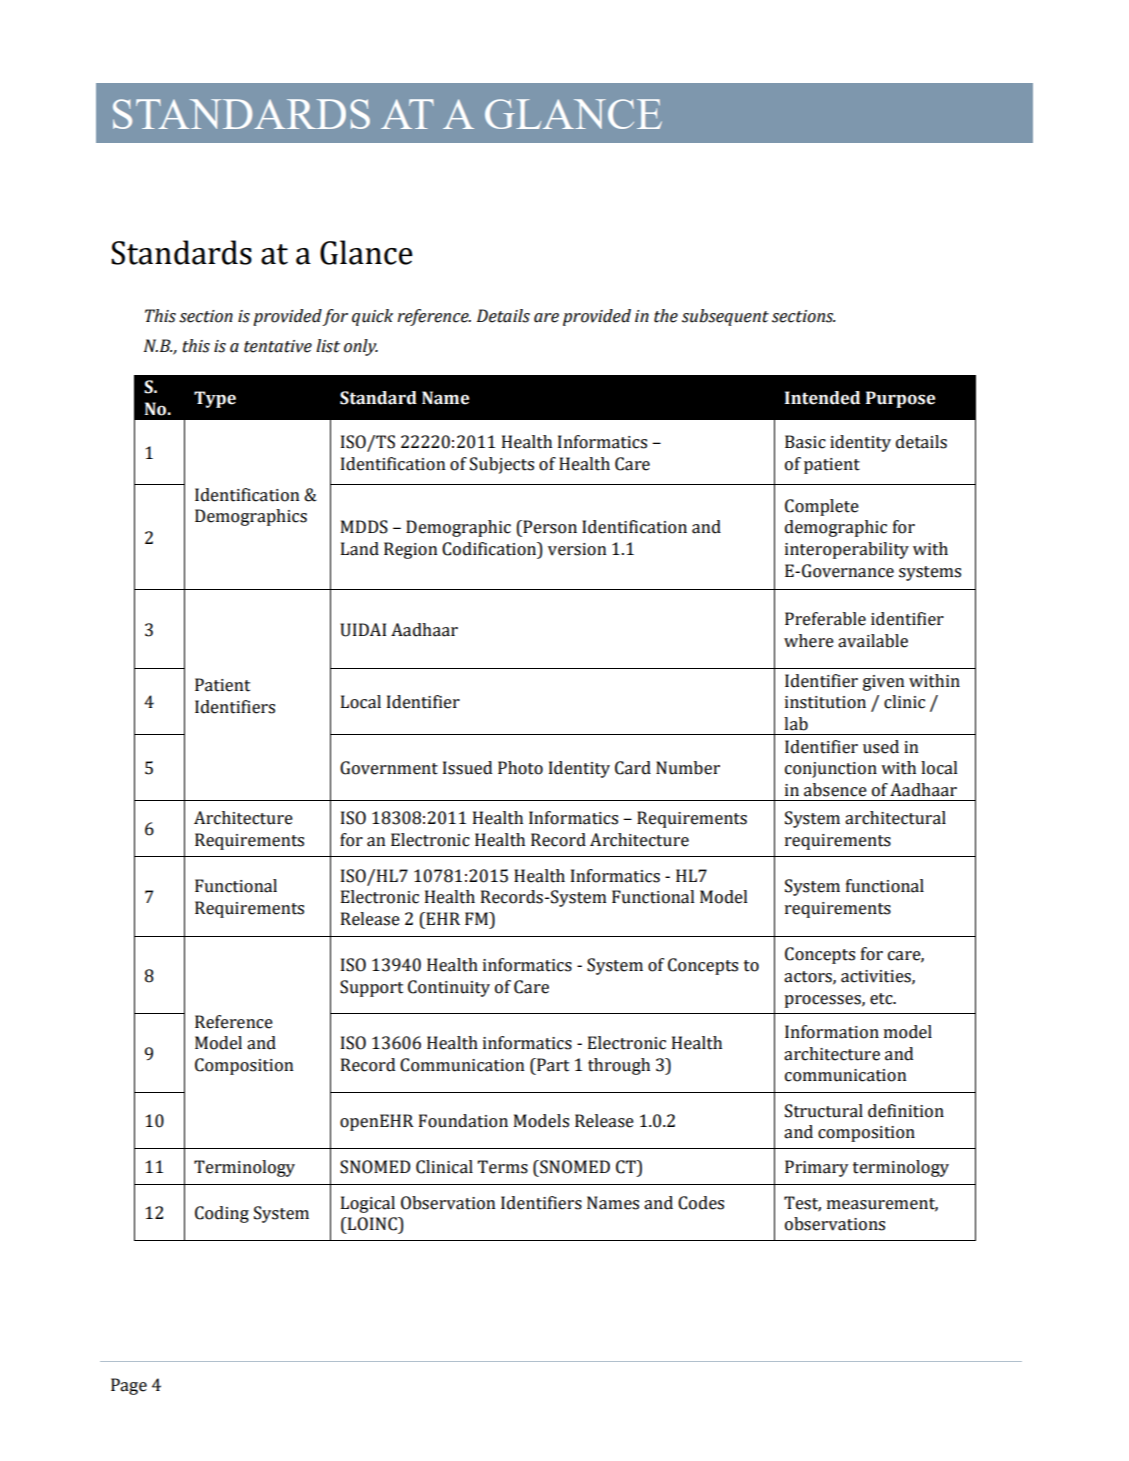  I want to click on Codes, so click(701, 1203).
